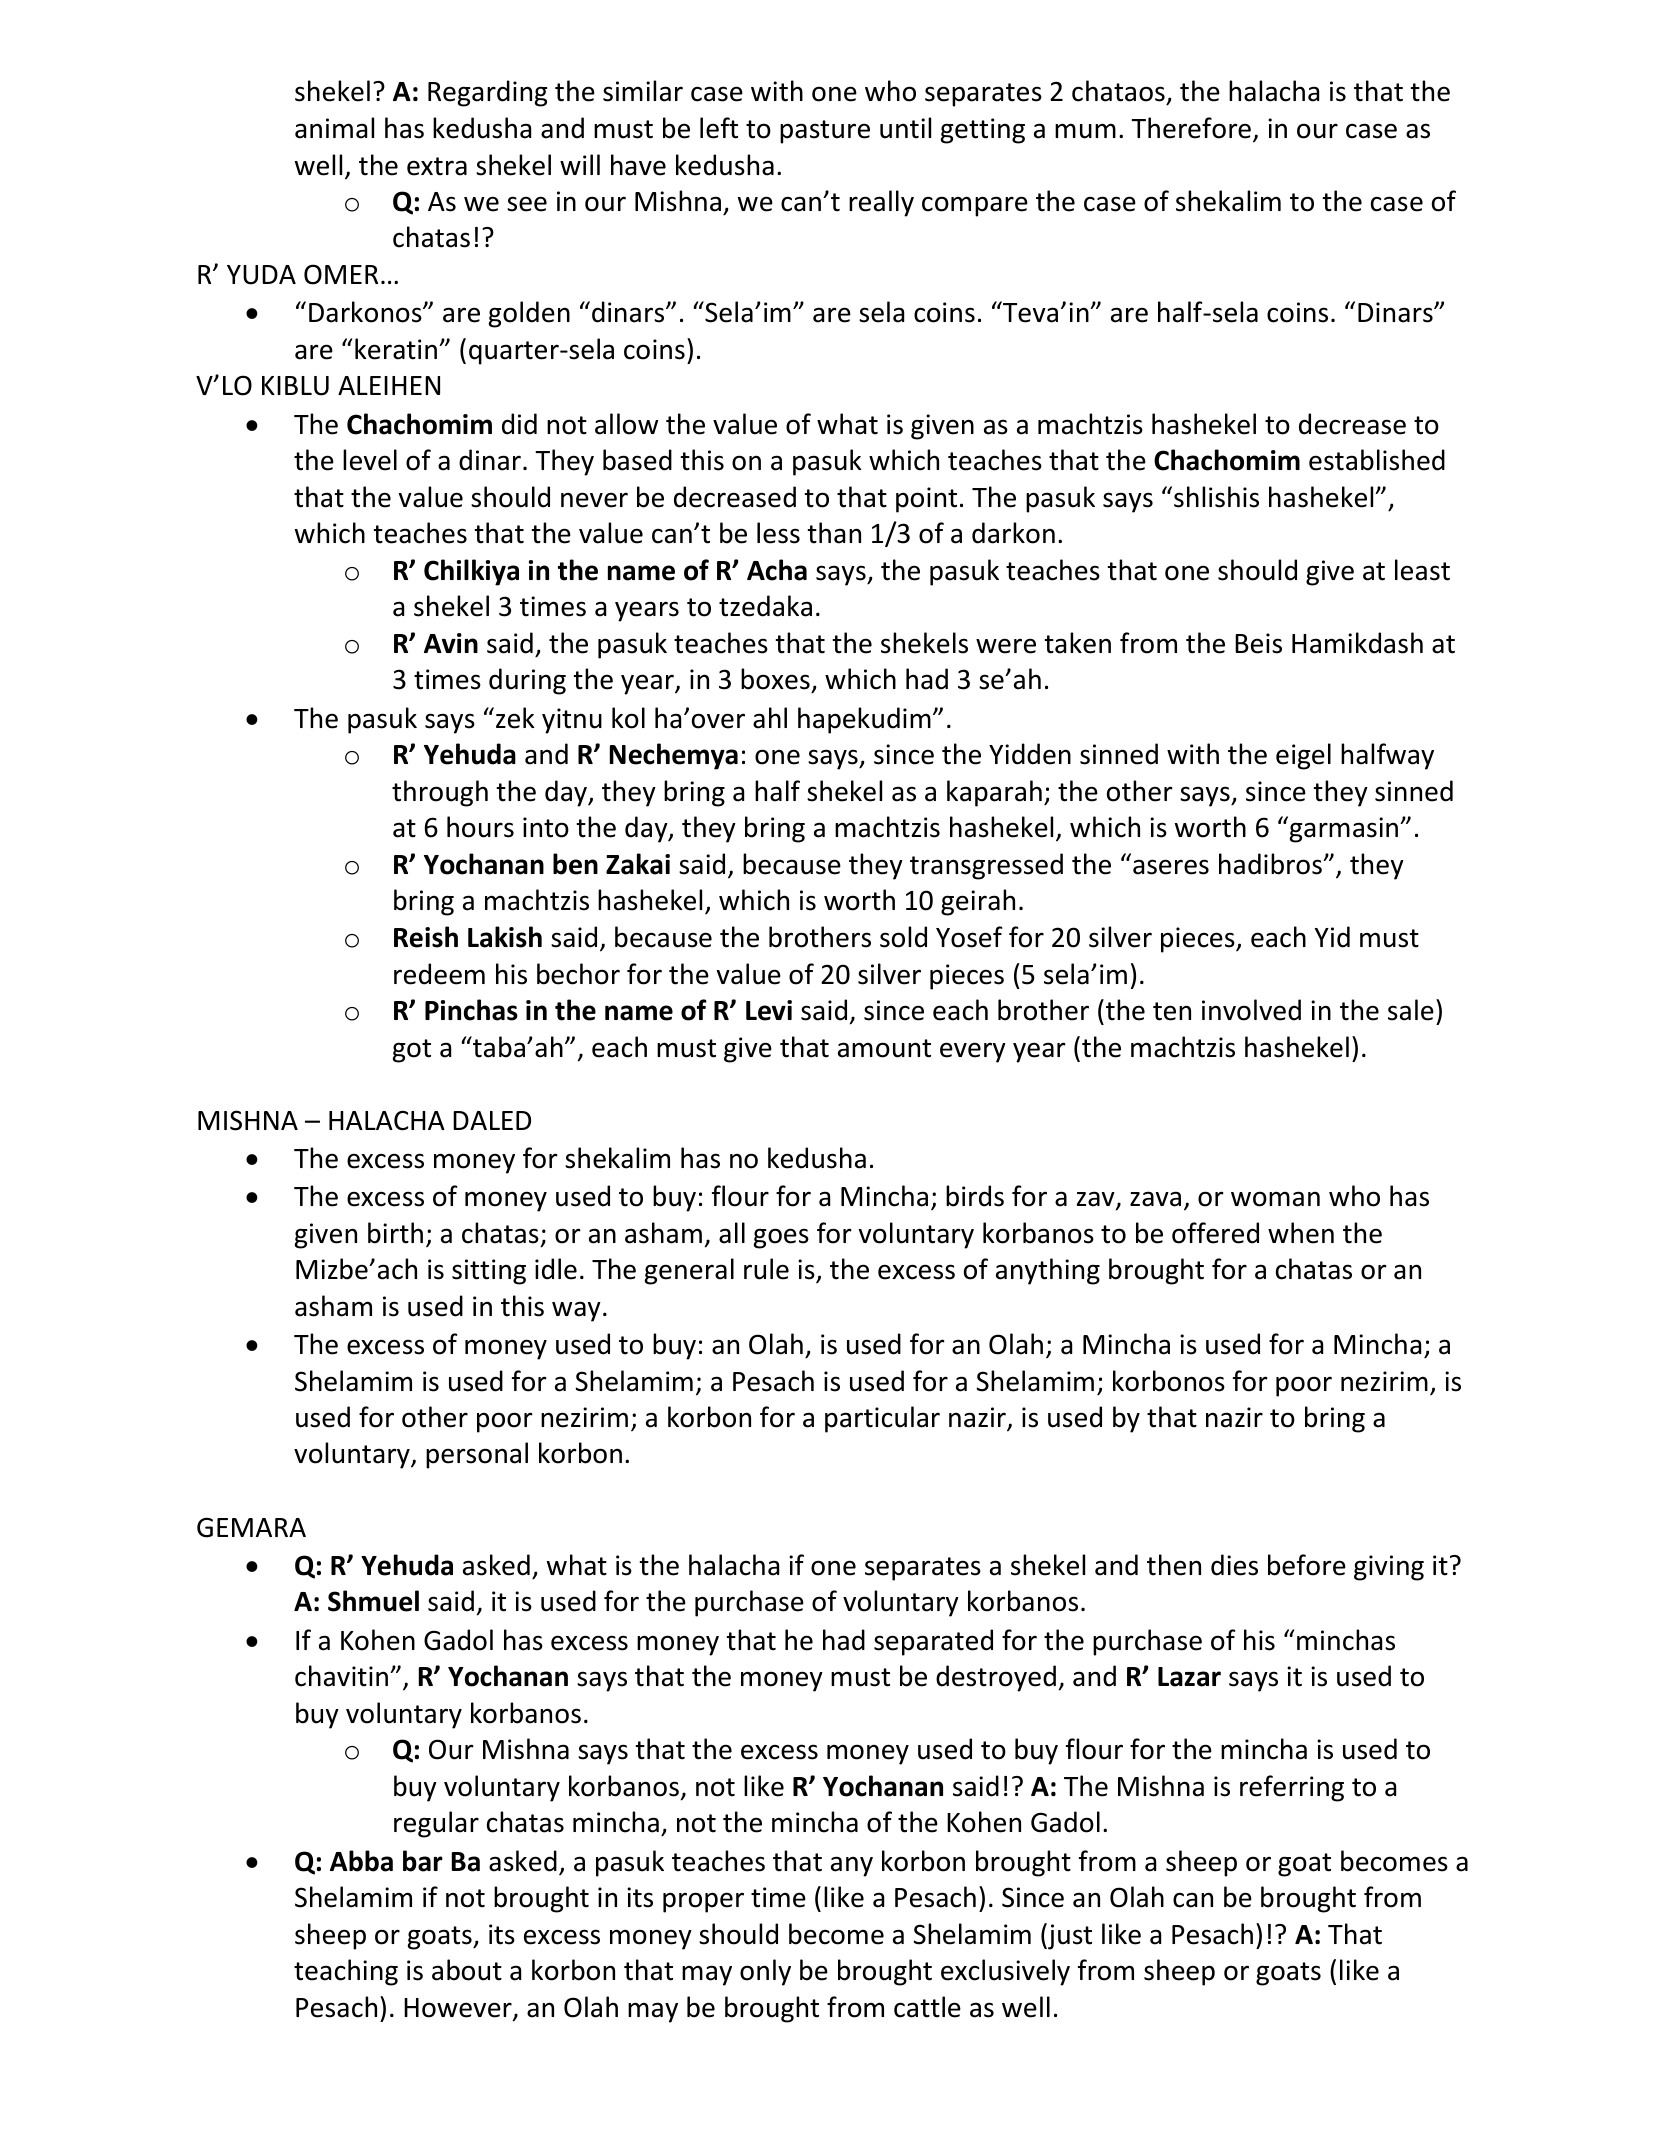 The height and width of the screenshot is (2156, 1666). I want to click on when, so click(1301, 1233).
